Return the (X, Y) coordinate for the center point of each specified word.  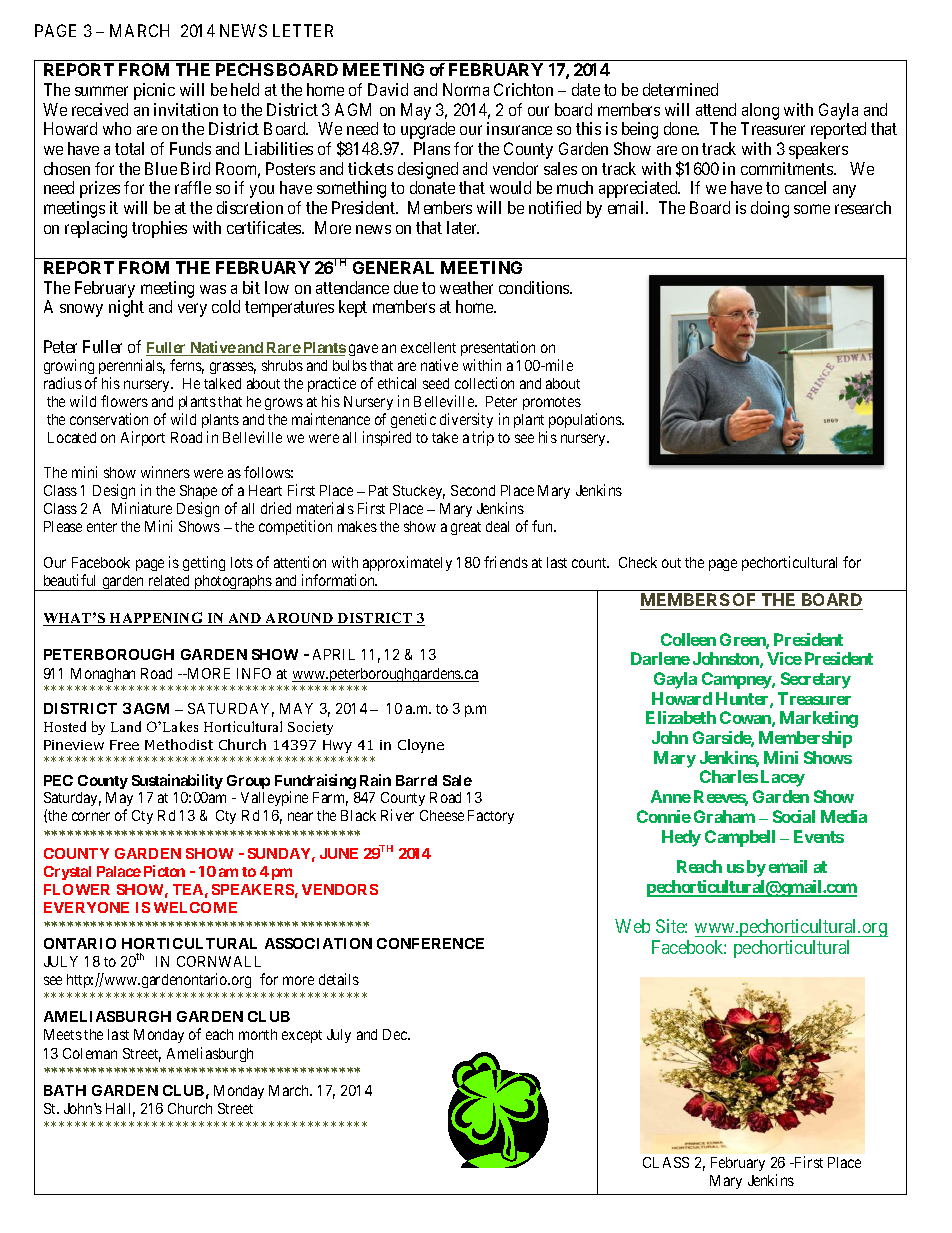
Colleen (688, 639)
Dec (396, 1034)
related (169, 580)
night (126, 308)
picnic (154, 91)
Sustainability (177, 781)
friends (506, 562)
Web (632, 926)
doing (770, 209)
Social (794, 816)
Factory (491, 817)
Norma (466, 89)
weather (466, 287)
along (760, 111)
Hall (120, 1110)
